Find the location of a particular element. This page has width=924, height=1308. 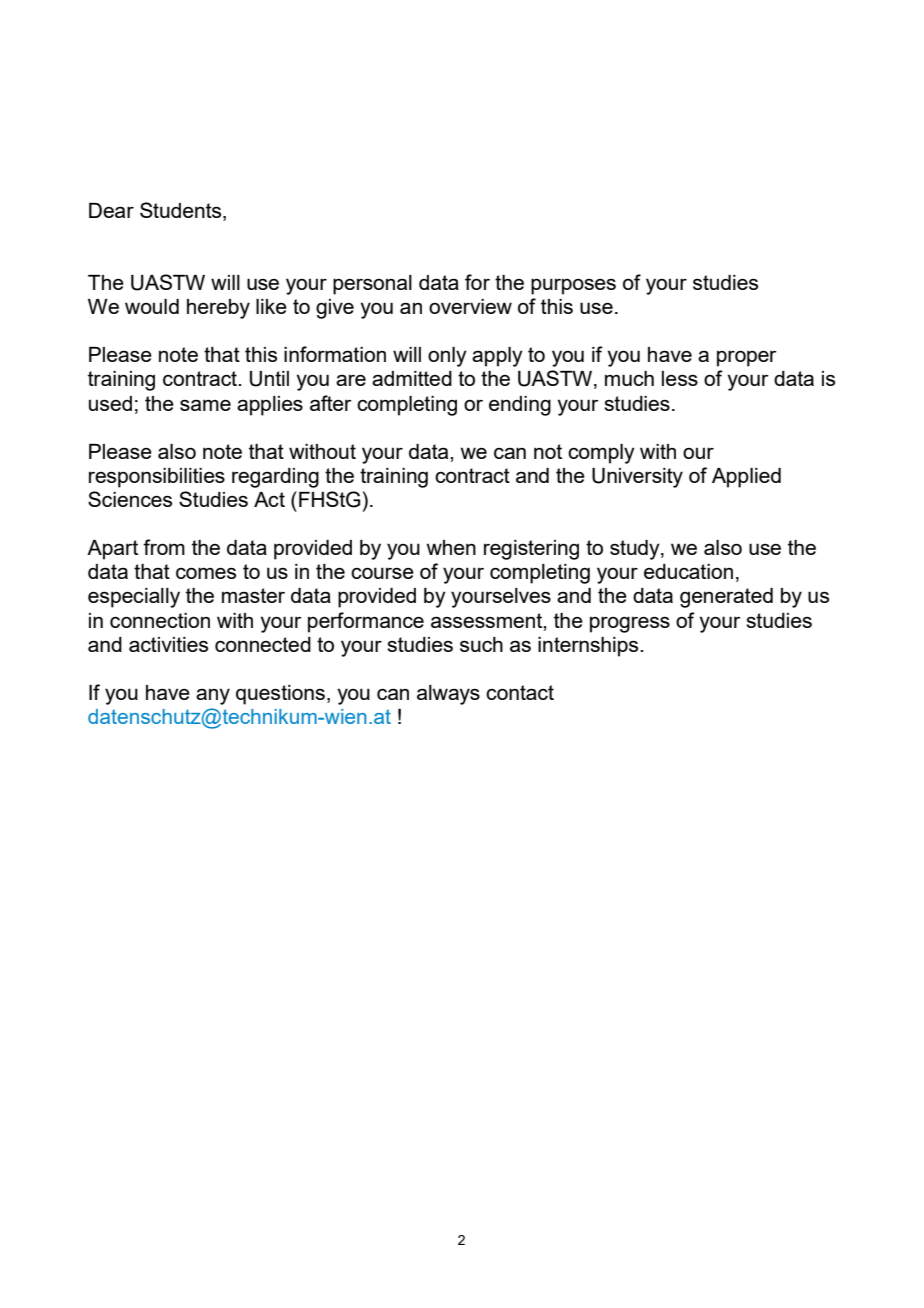

any is located at coordinates (213, 696).
